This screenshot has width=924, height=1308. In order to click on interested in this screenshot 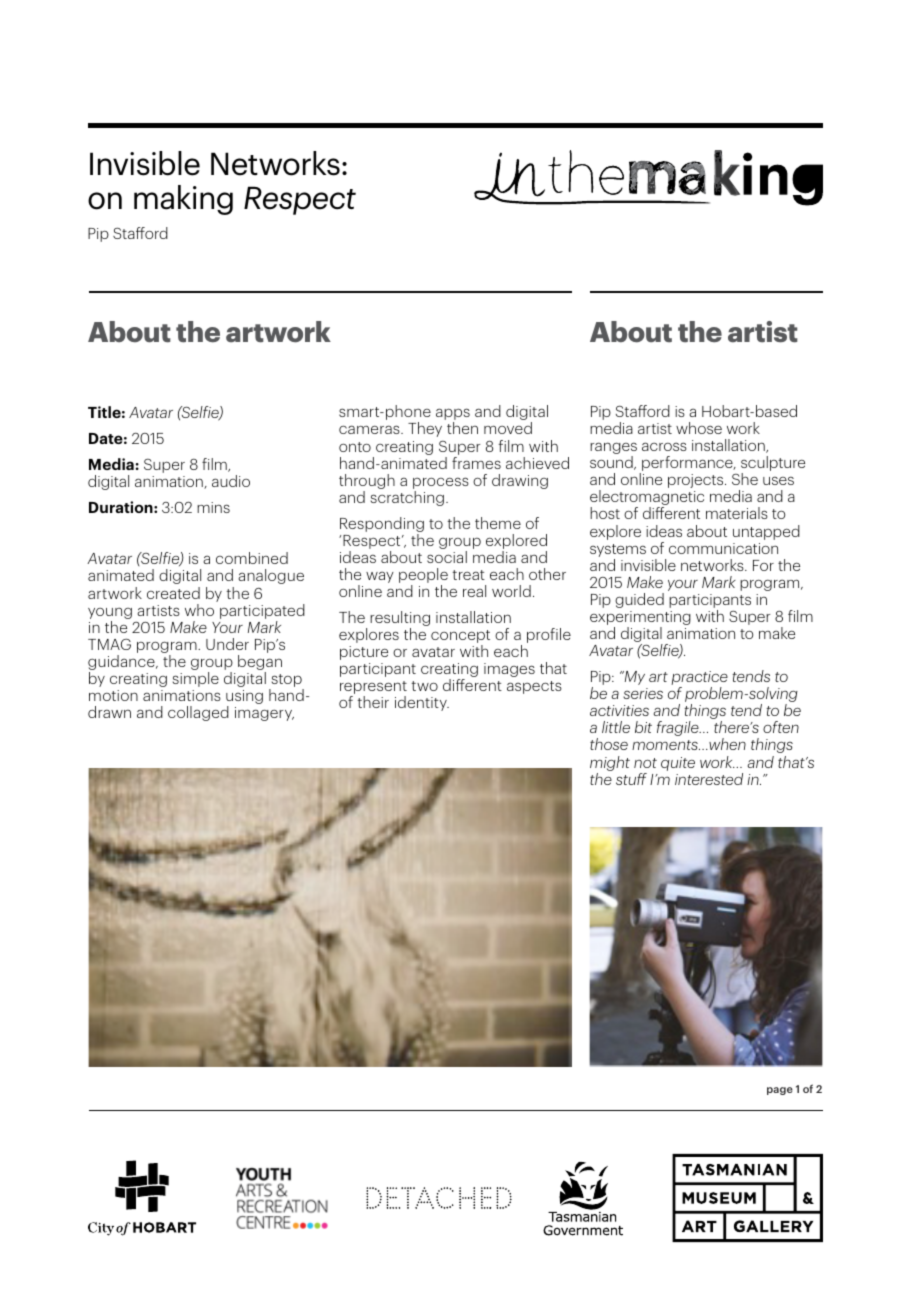, I will do `click(709, 779)`.
